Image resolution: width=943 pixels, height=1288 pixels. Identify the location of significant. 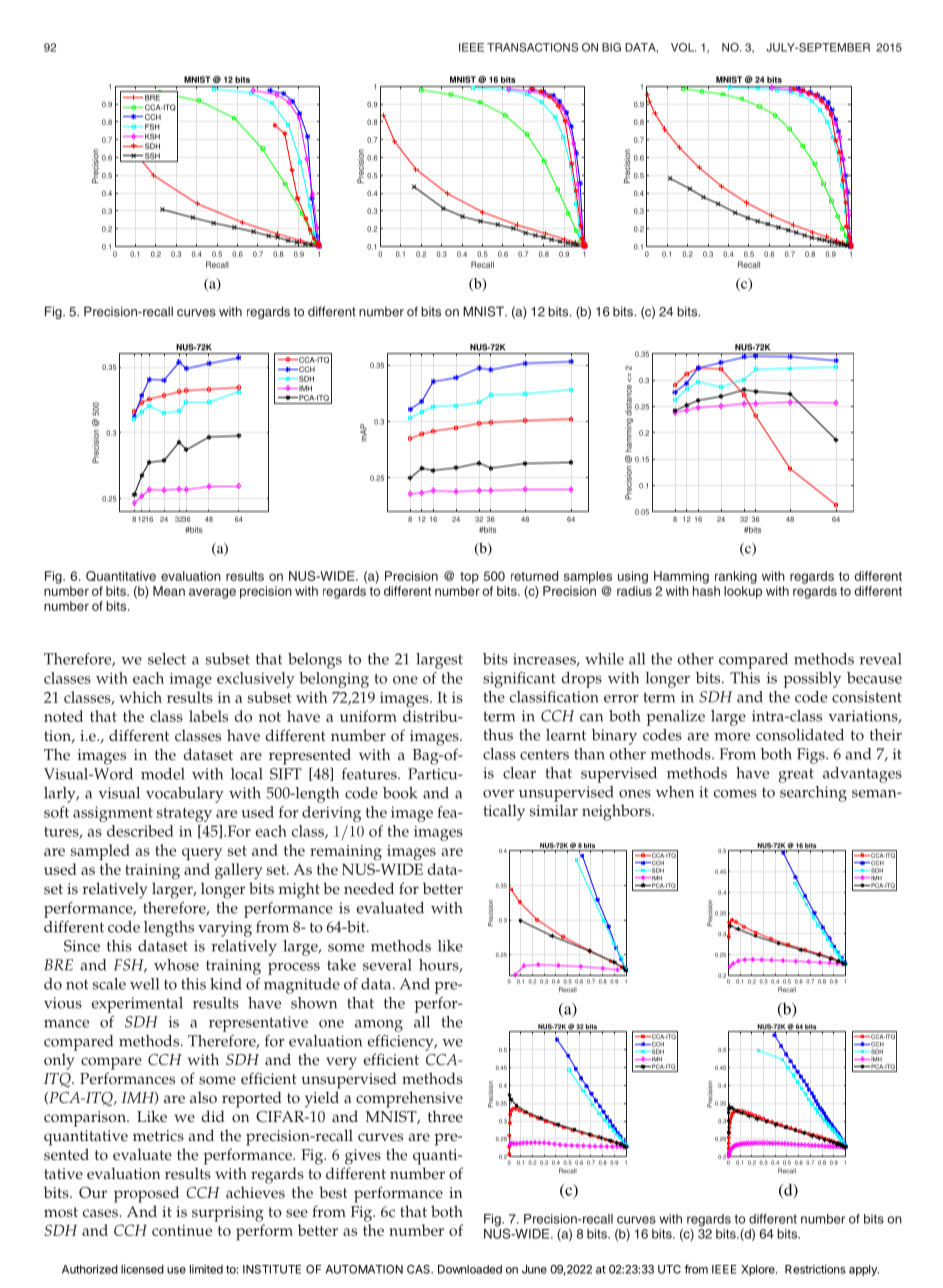
(519, 680).
